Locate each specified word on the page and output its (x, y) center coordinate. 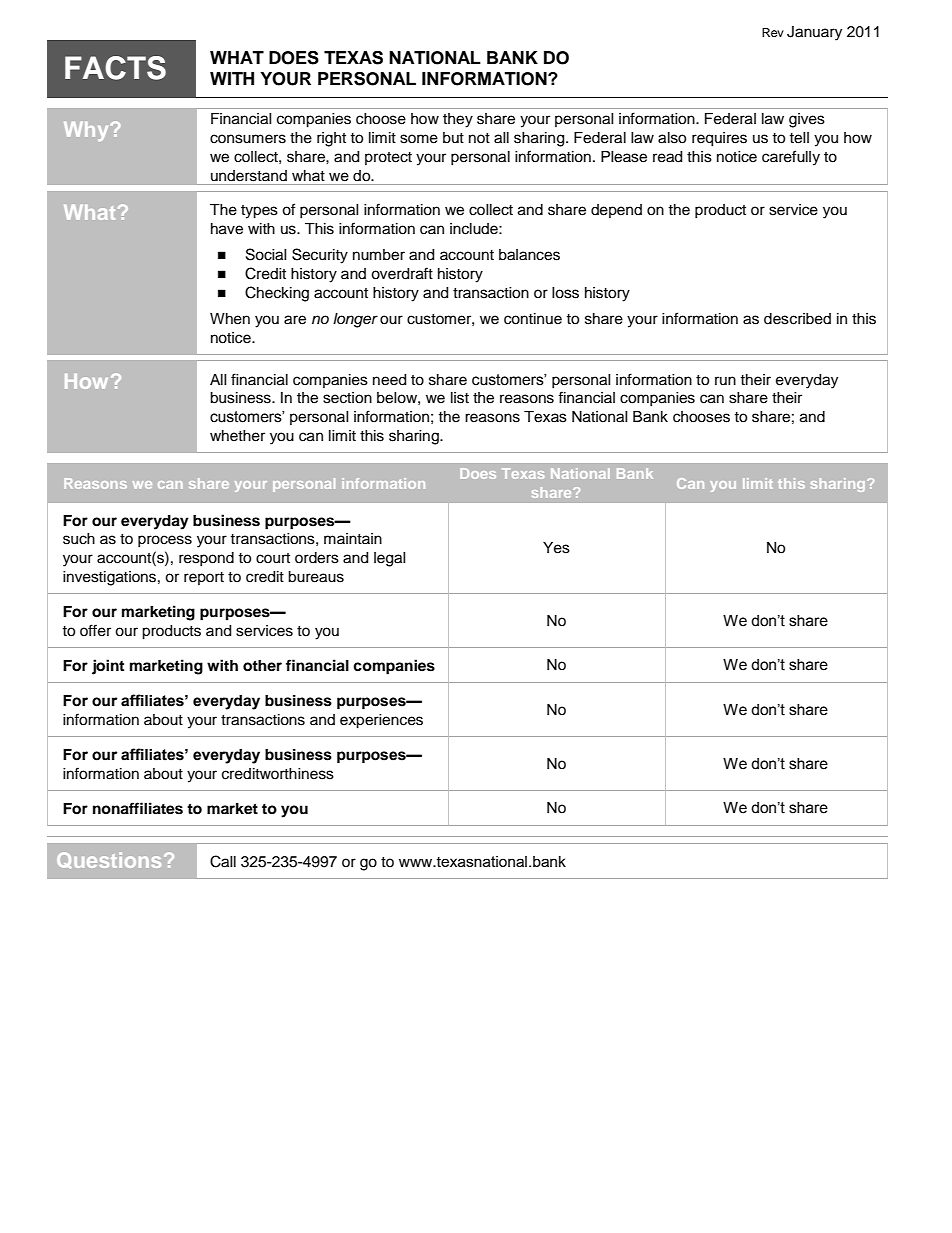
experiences (381, 721)
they (458, 120)
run (725, 380)
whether (237, 436)
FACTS (115, 68)
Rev (773, 32)
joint (108, 667)
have (227, 229)
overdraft (402, 273)
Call (223, 861)
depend (616, 211)
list (460, 398)
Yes (556, 548)
